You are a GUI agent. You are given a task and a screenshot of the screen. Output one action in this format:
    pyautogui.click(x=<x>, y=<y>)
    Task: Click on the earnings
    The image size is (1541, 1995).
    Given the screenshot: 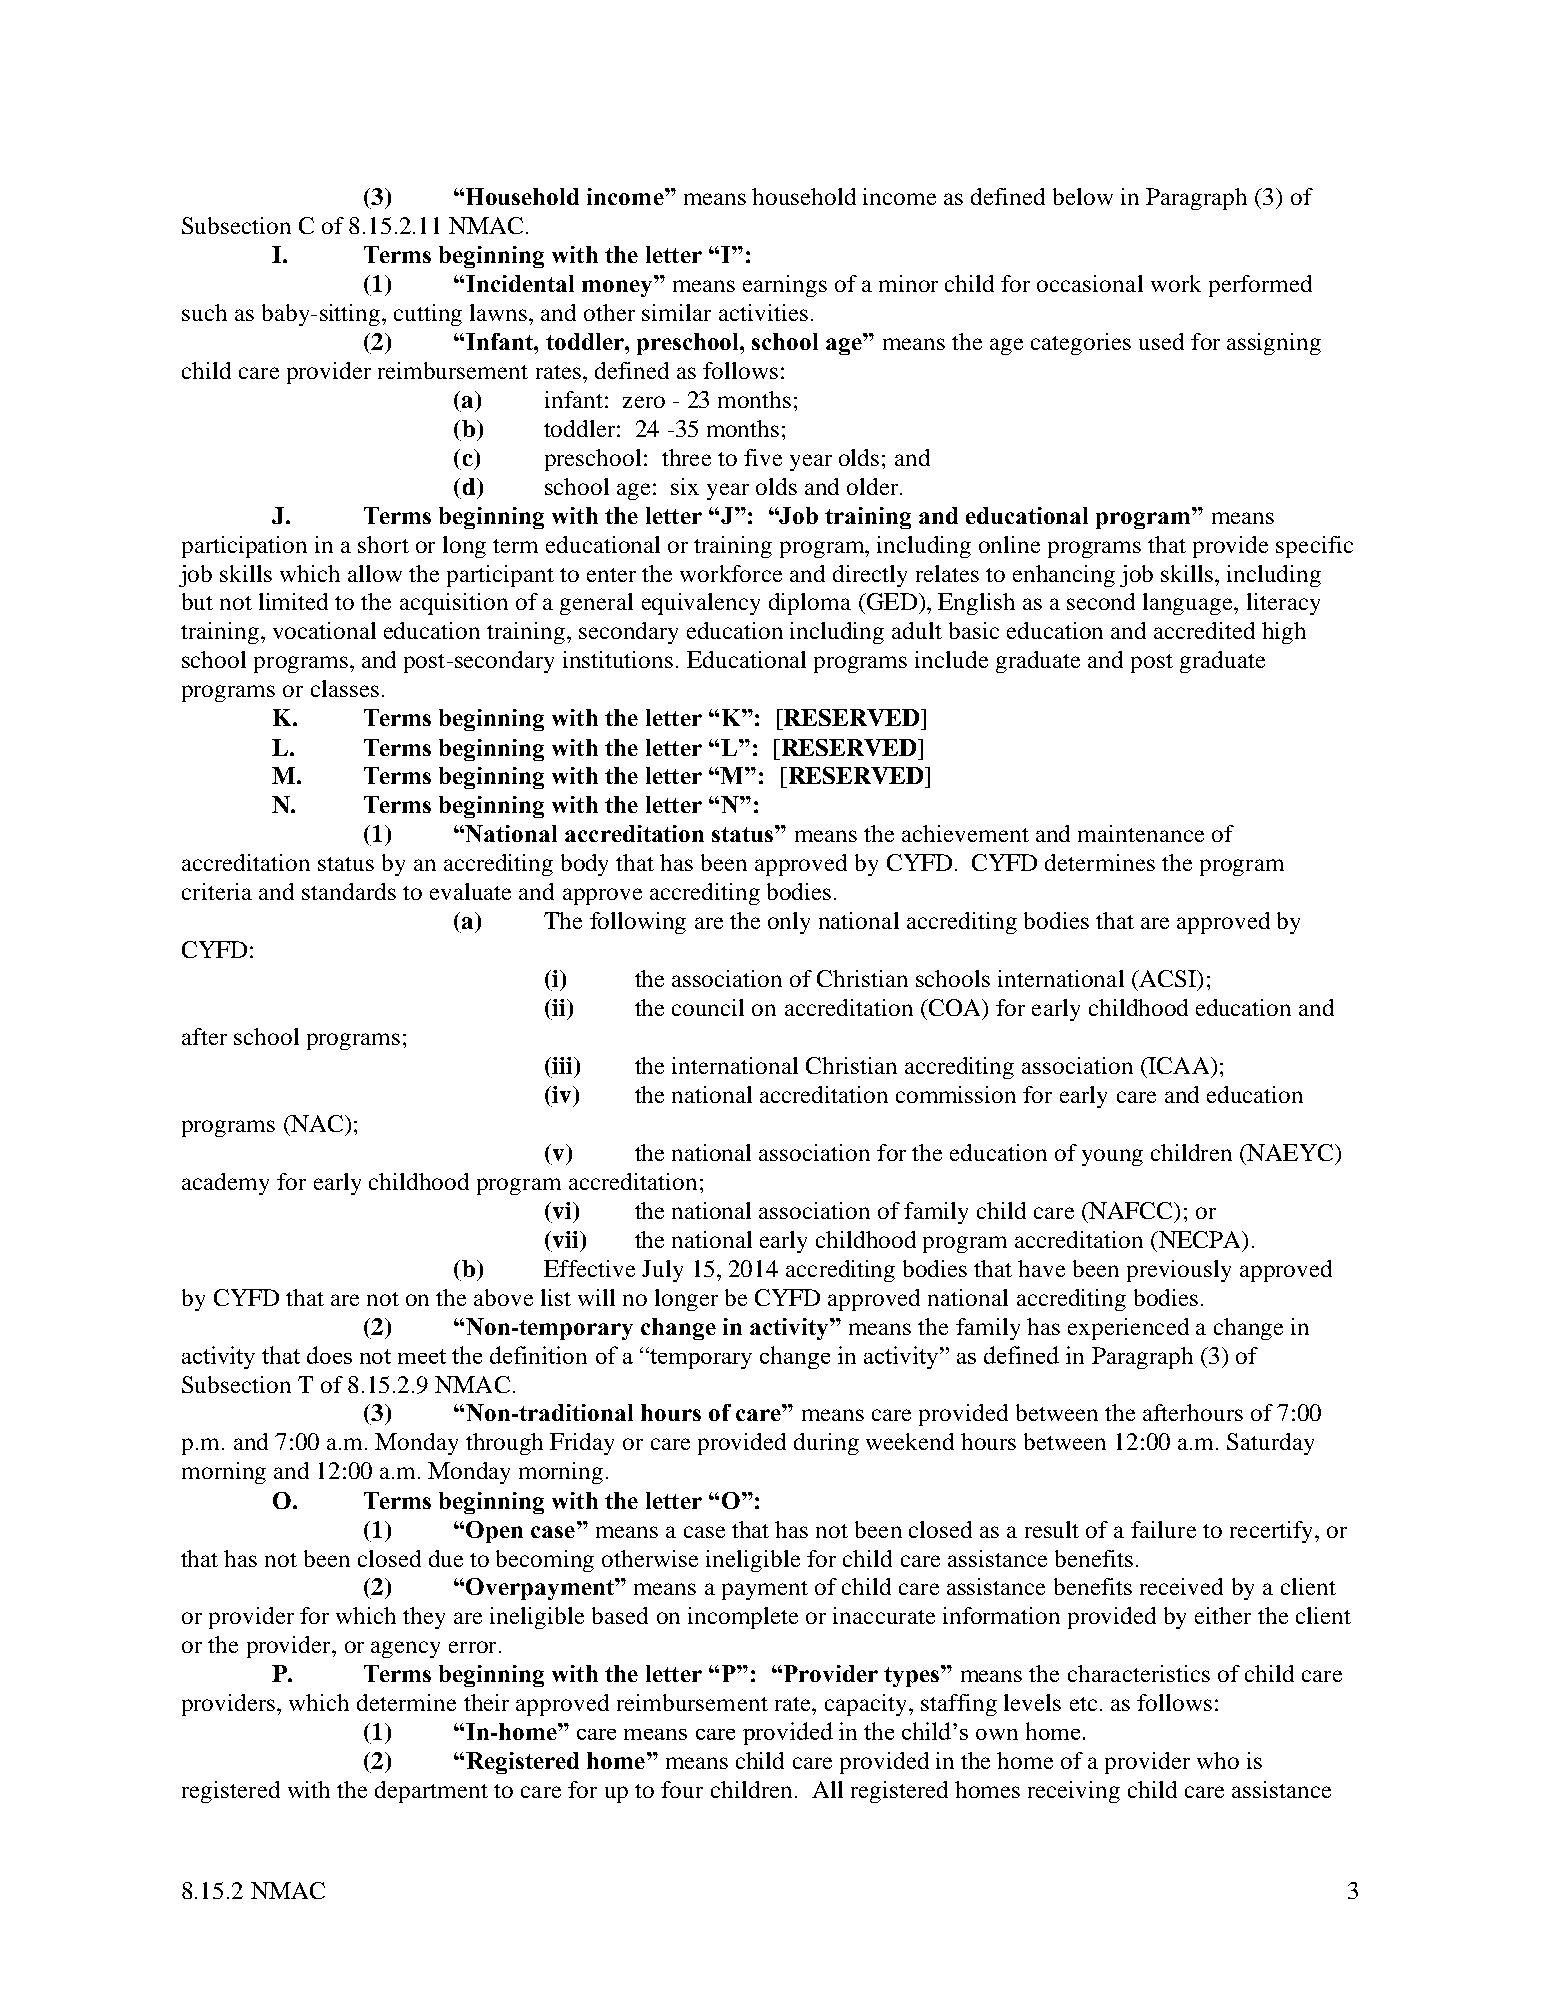 What is the action you would take?
    pyautogui.click(x=785, y=286)
